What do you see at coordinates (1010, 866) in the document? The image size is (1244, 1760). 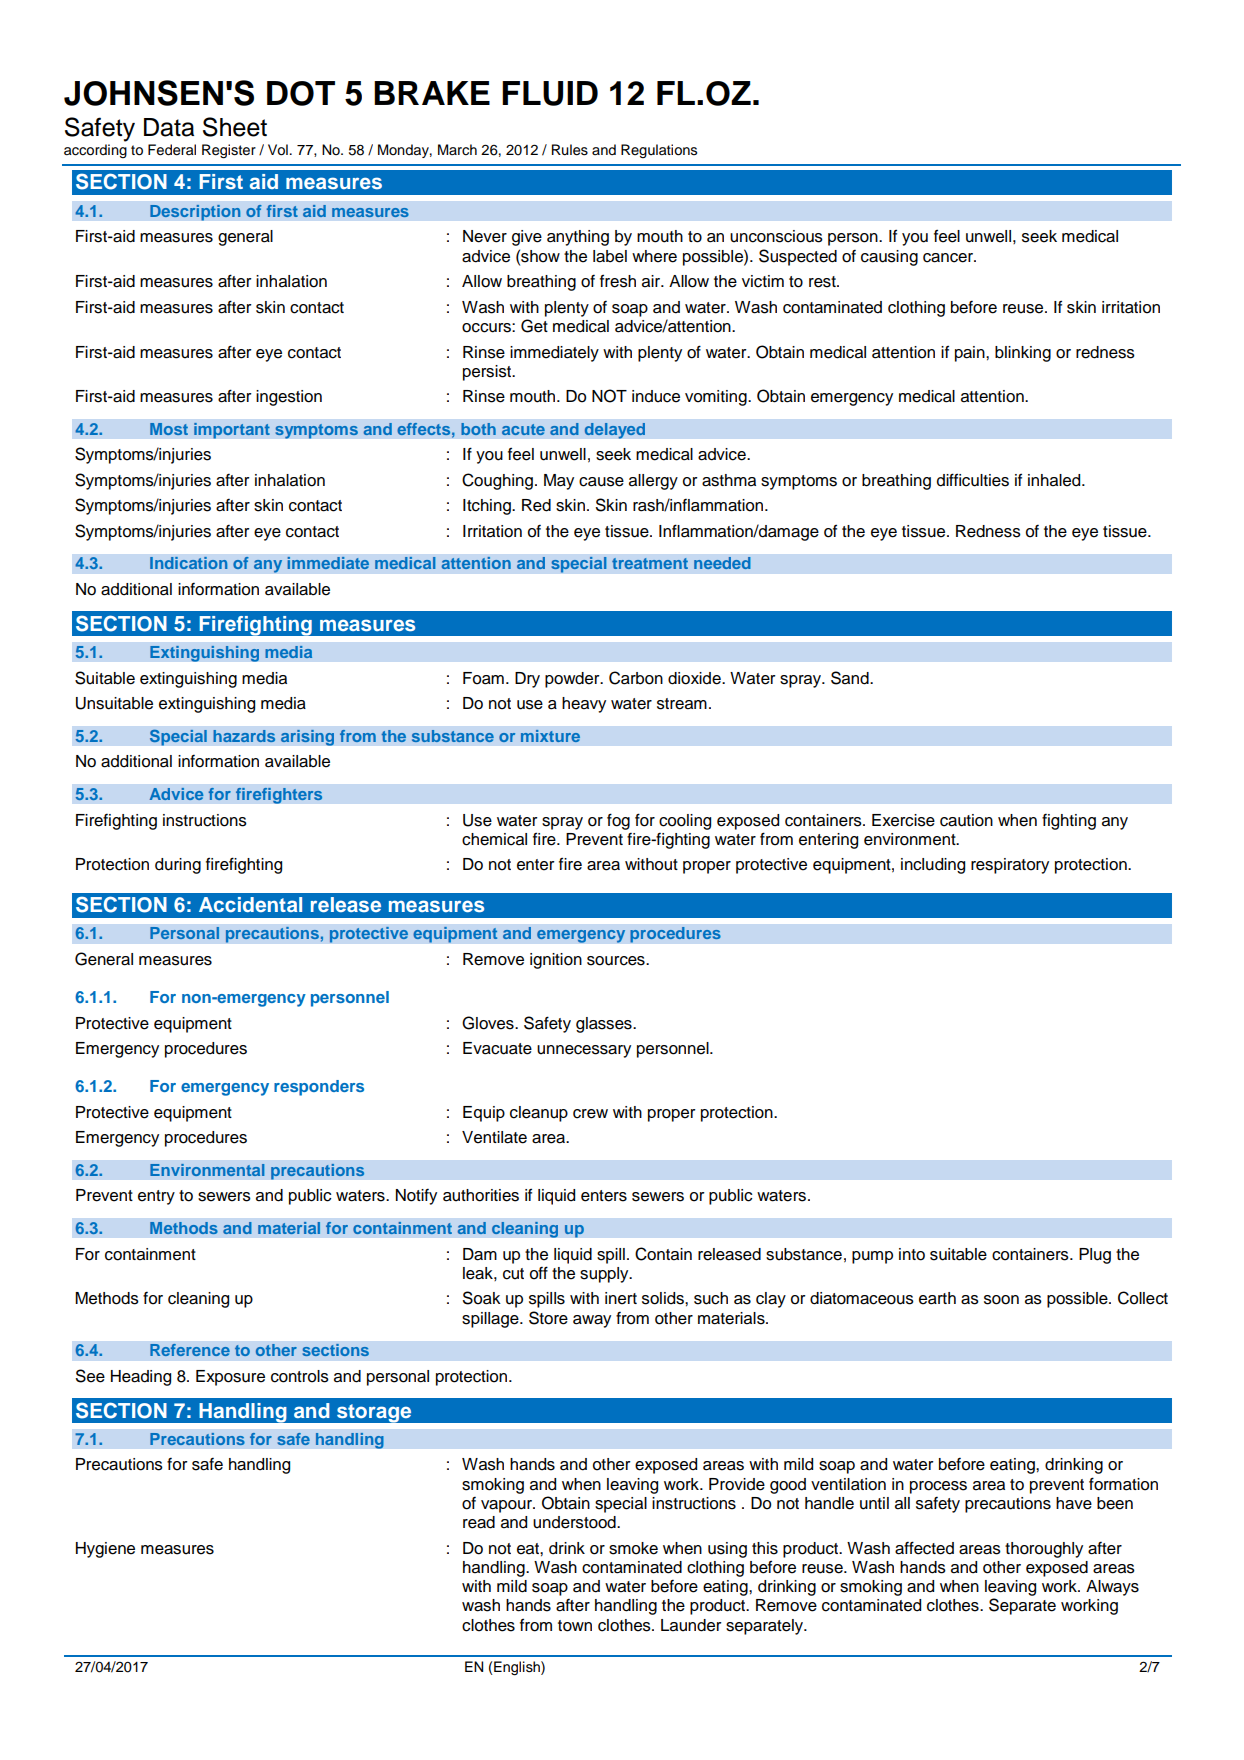 I see `respiratory` at bounding box center [1010, 866].
